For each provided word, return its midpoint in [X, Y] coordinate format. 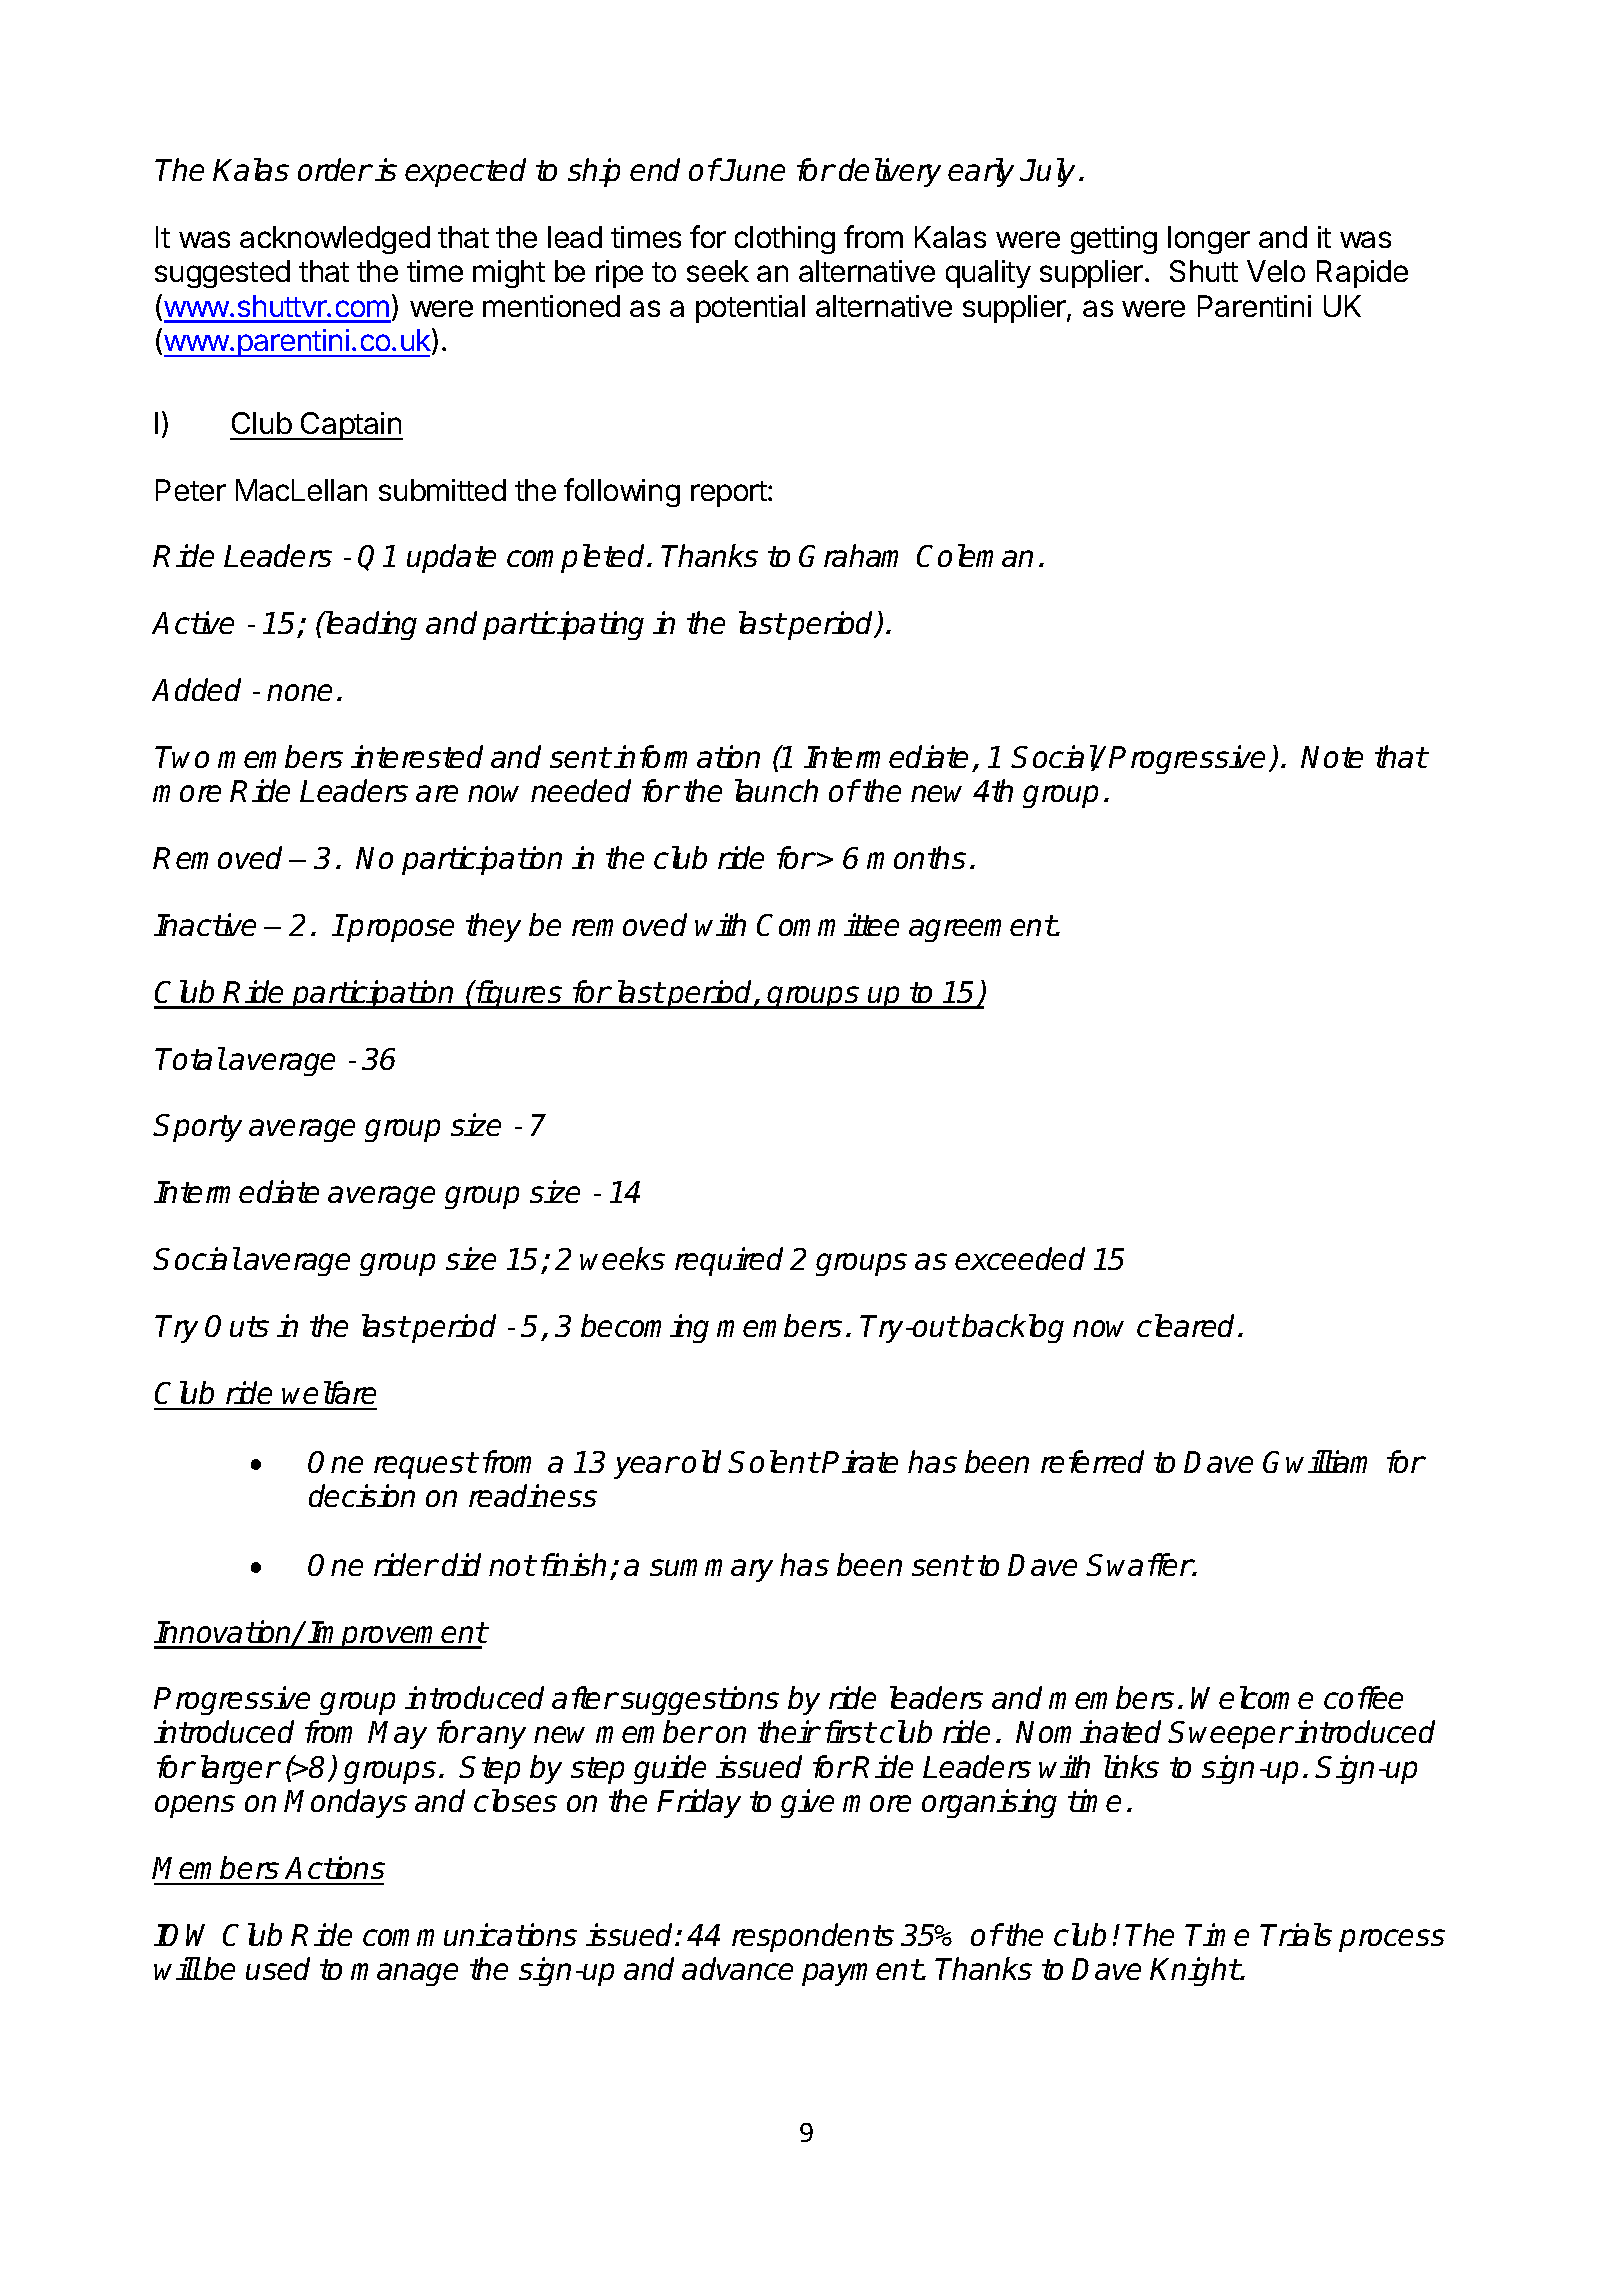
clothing [785, 240]
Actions [335, 1867]
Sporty [198, 1128]
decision [362, 1495]
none [299, 692]
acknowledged [335, 240]
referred [1092, 1461]
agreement [982, 928]
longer [1209, 240]
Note [1332, 757]
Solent [774, 1461]
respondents [813, 1937]
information [687, 756]
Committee [828, 924]
